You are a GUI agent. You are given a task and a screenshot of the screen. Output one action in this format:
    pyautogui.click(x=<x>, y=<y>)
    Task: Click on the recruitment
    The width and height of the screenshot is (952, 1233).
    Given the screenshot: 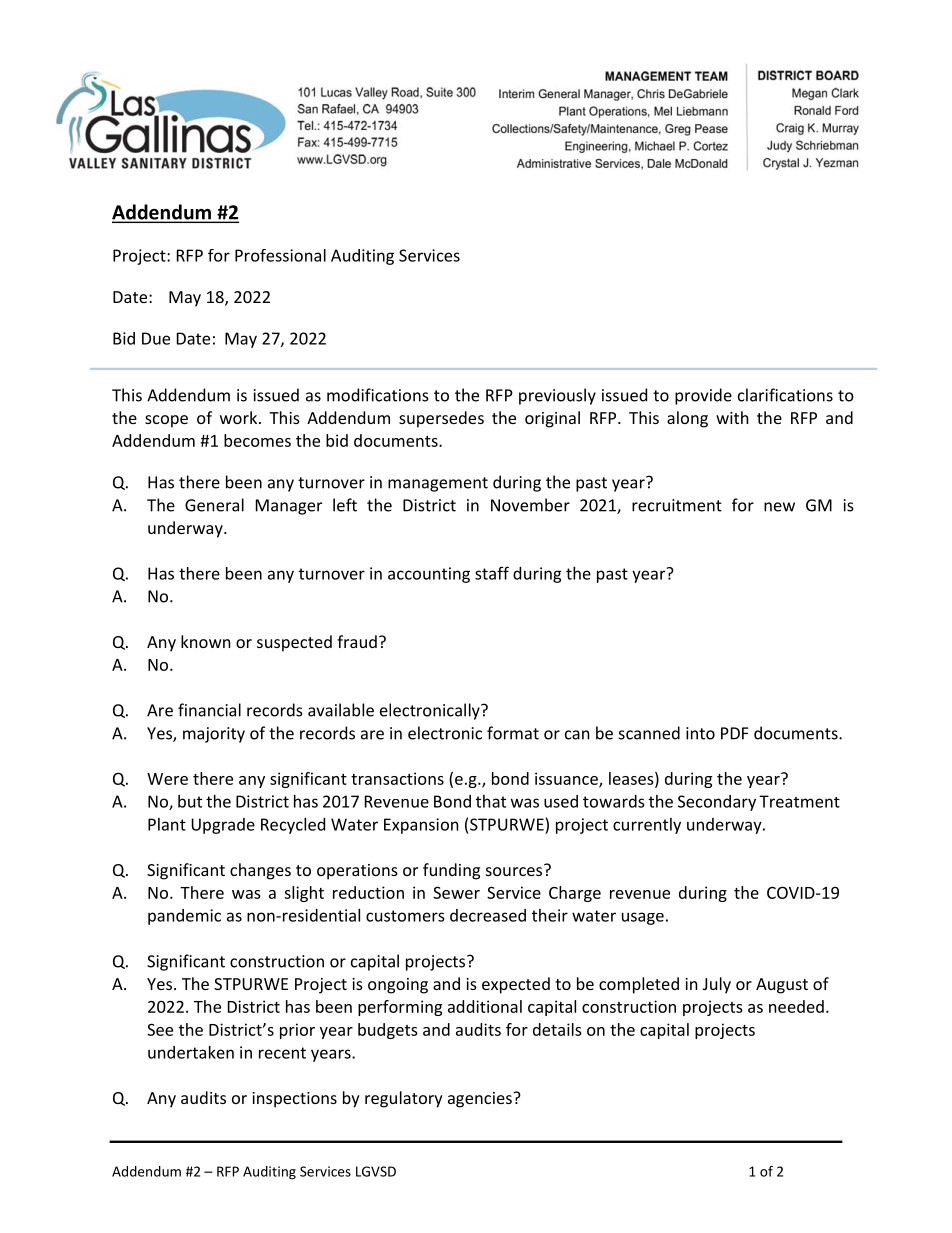 What is the action you would take?
    pyautogui.click(x=677, y=505)
